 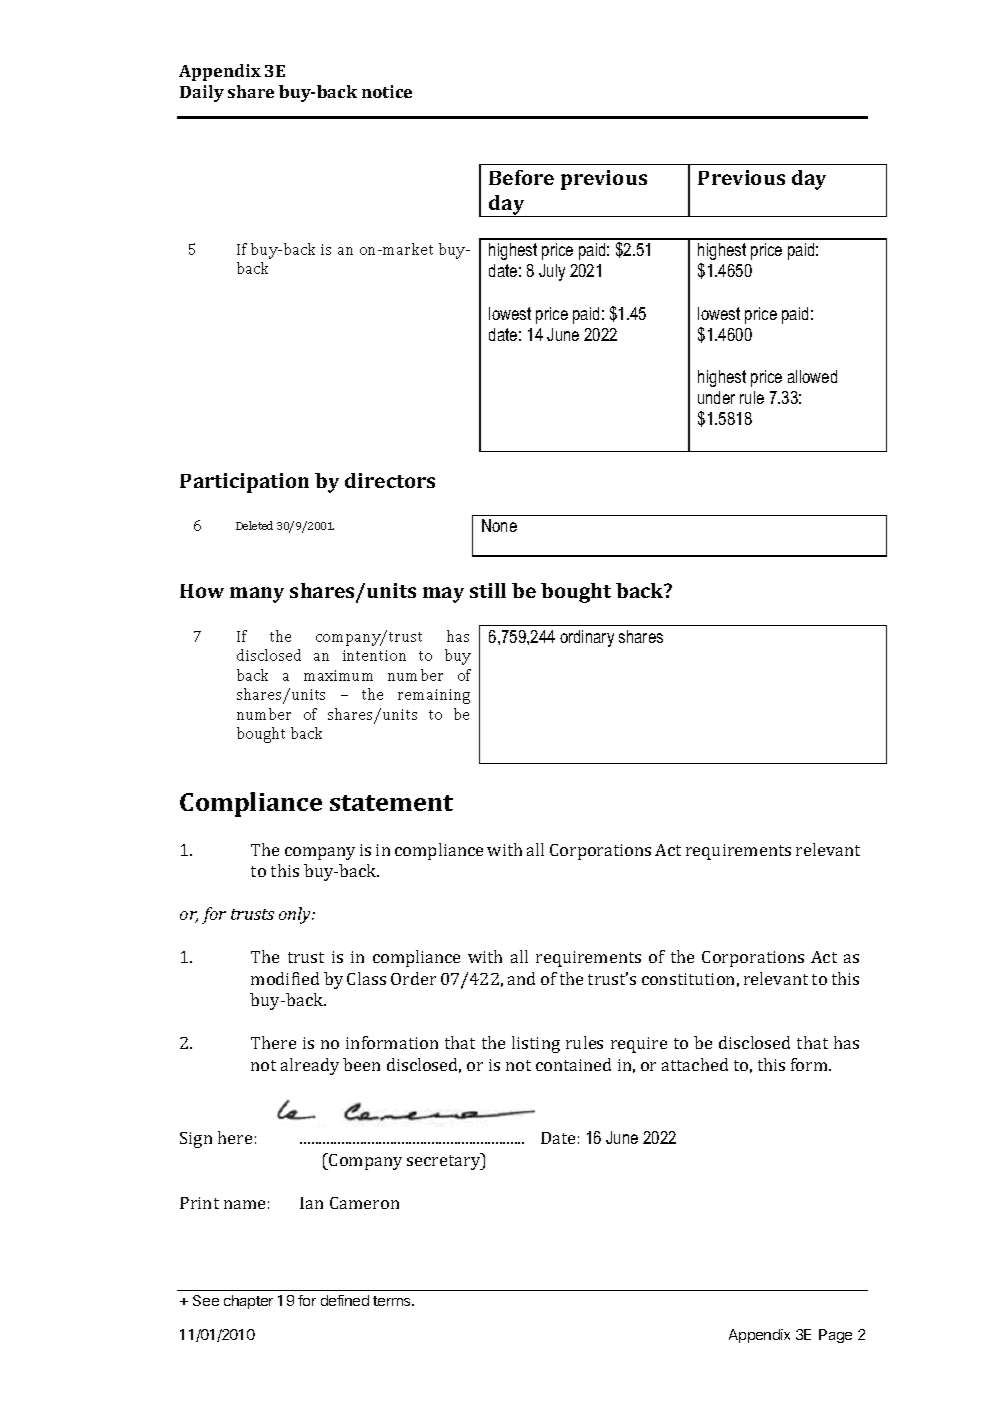 I want to click on under, so click(x=716, y=397).
